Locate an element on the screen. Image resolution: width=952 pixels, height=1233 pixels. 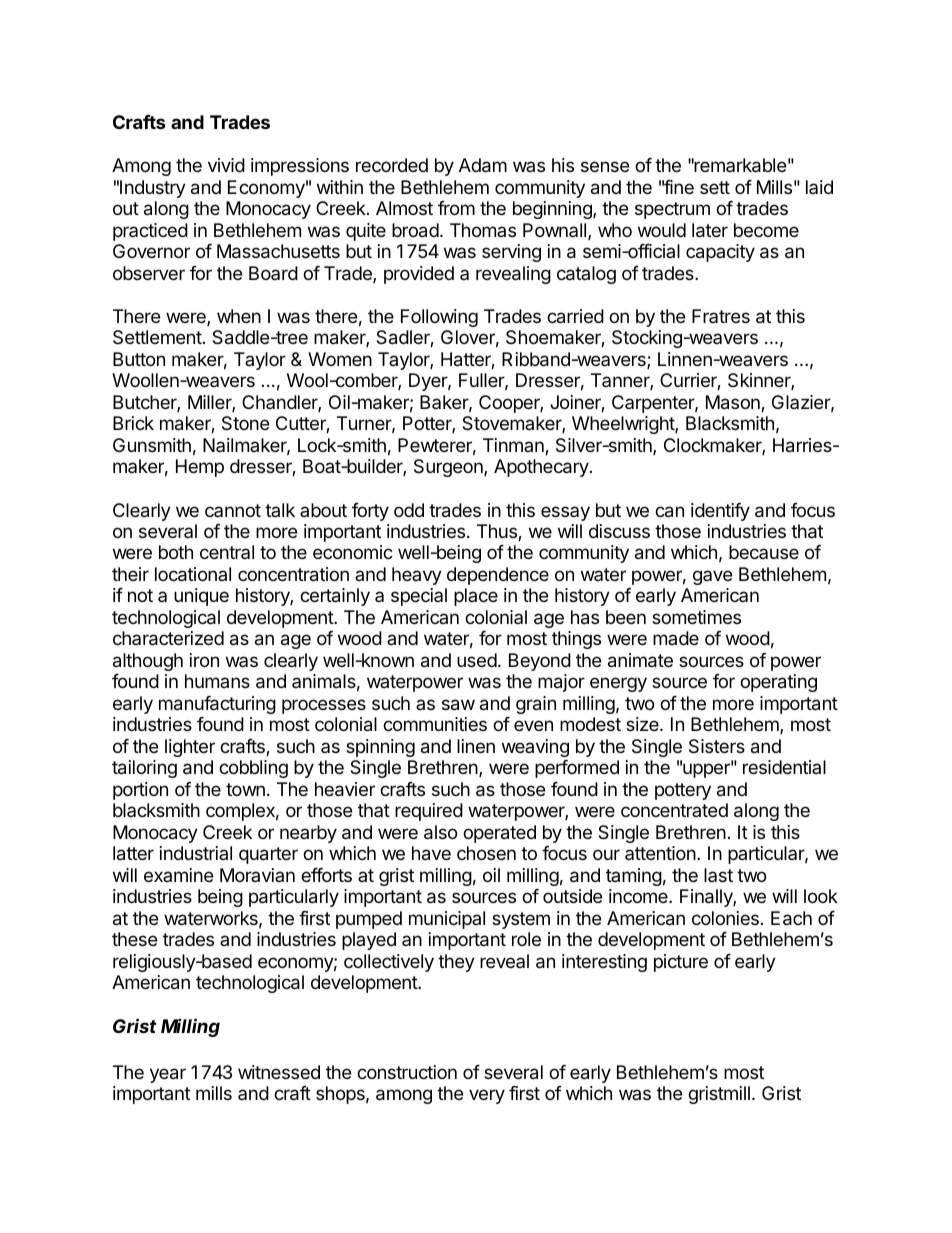
very is located at coordinates (487, 1096).
